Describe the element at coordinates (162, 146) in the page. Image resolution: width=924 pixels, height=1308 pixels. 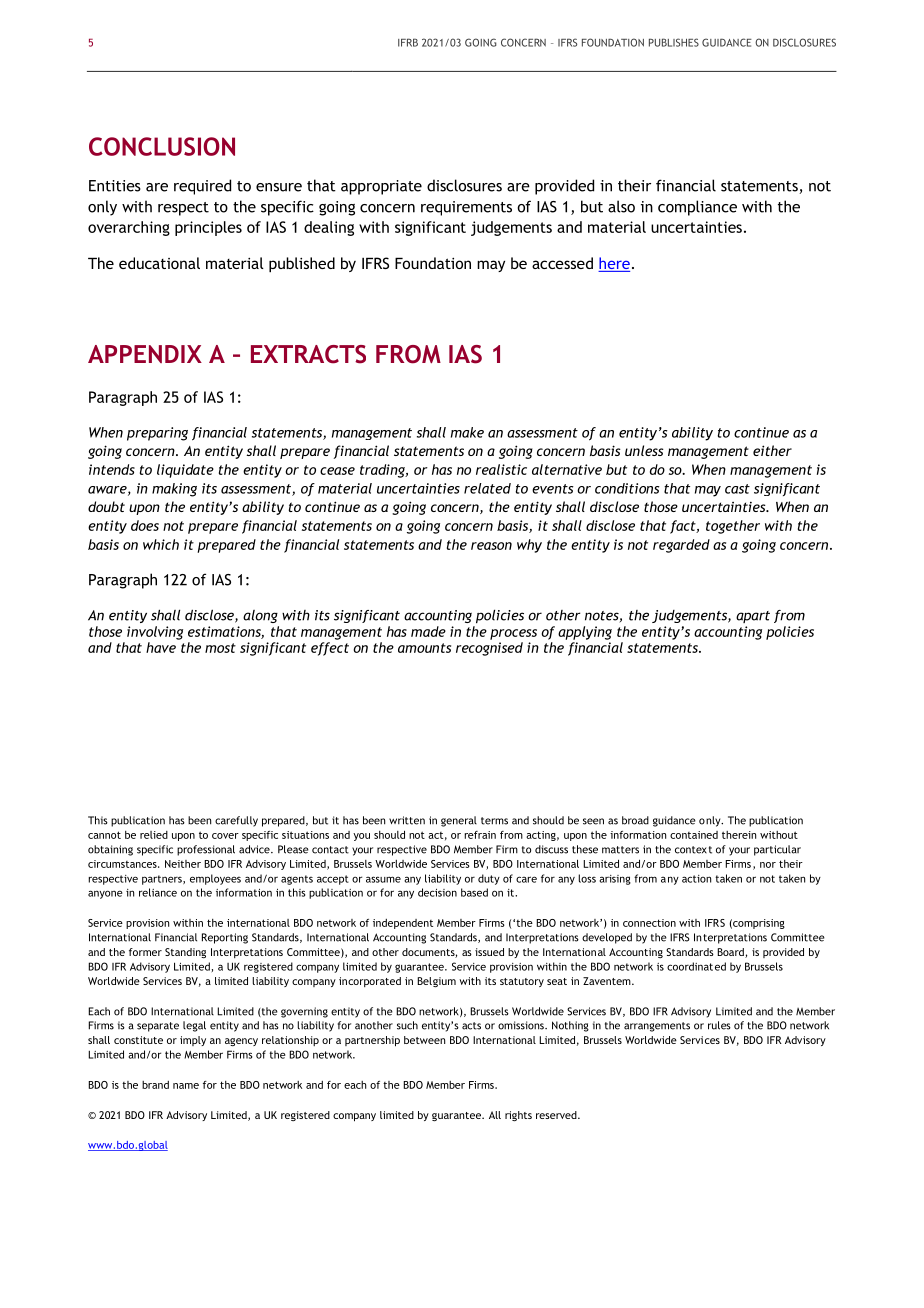
I see `CONCLUSION` at that location.
